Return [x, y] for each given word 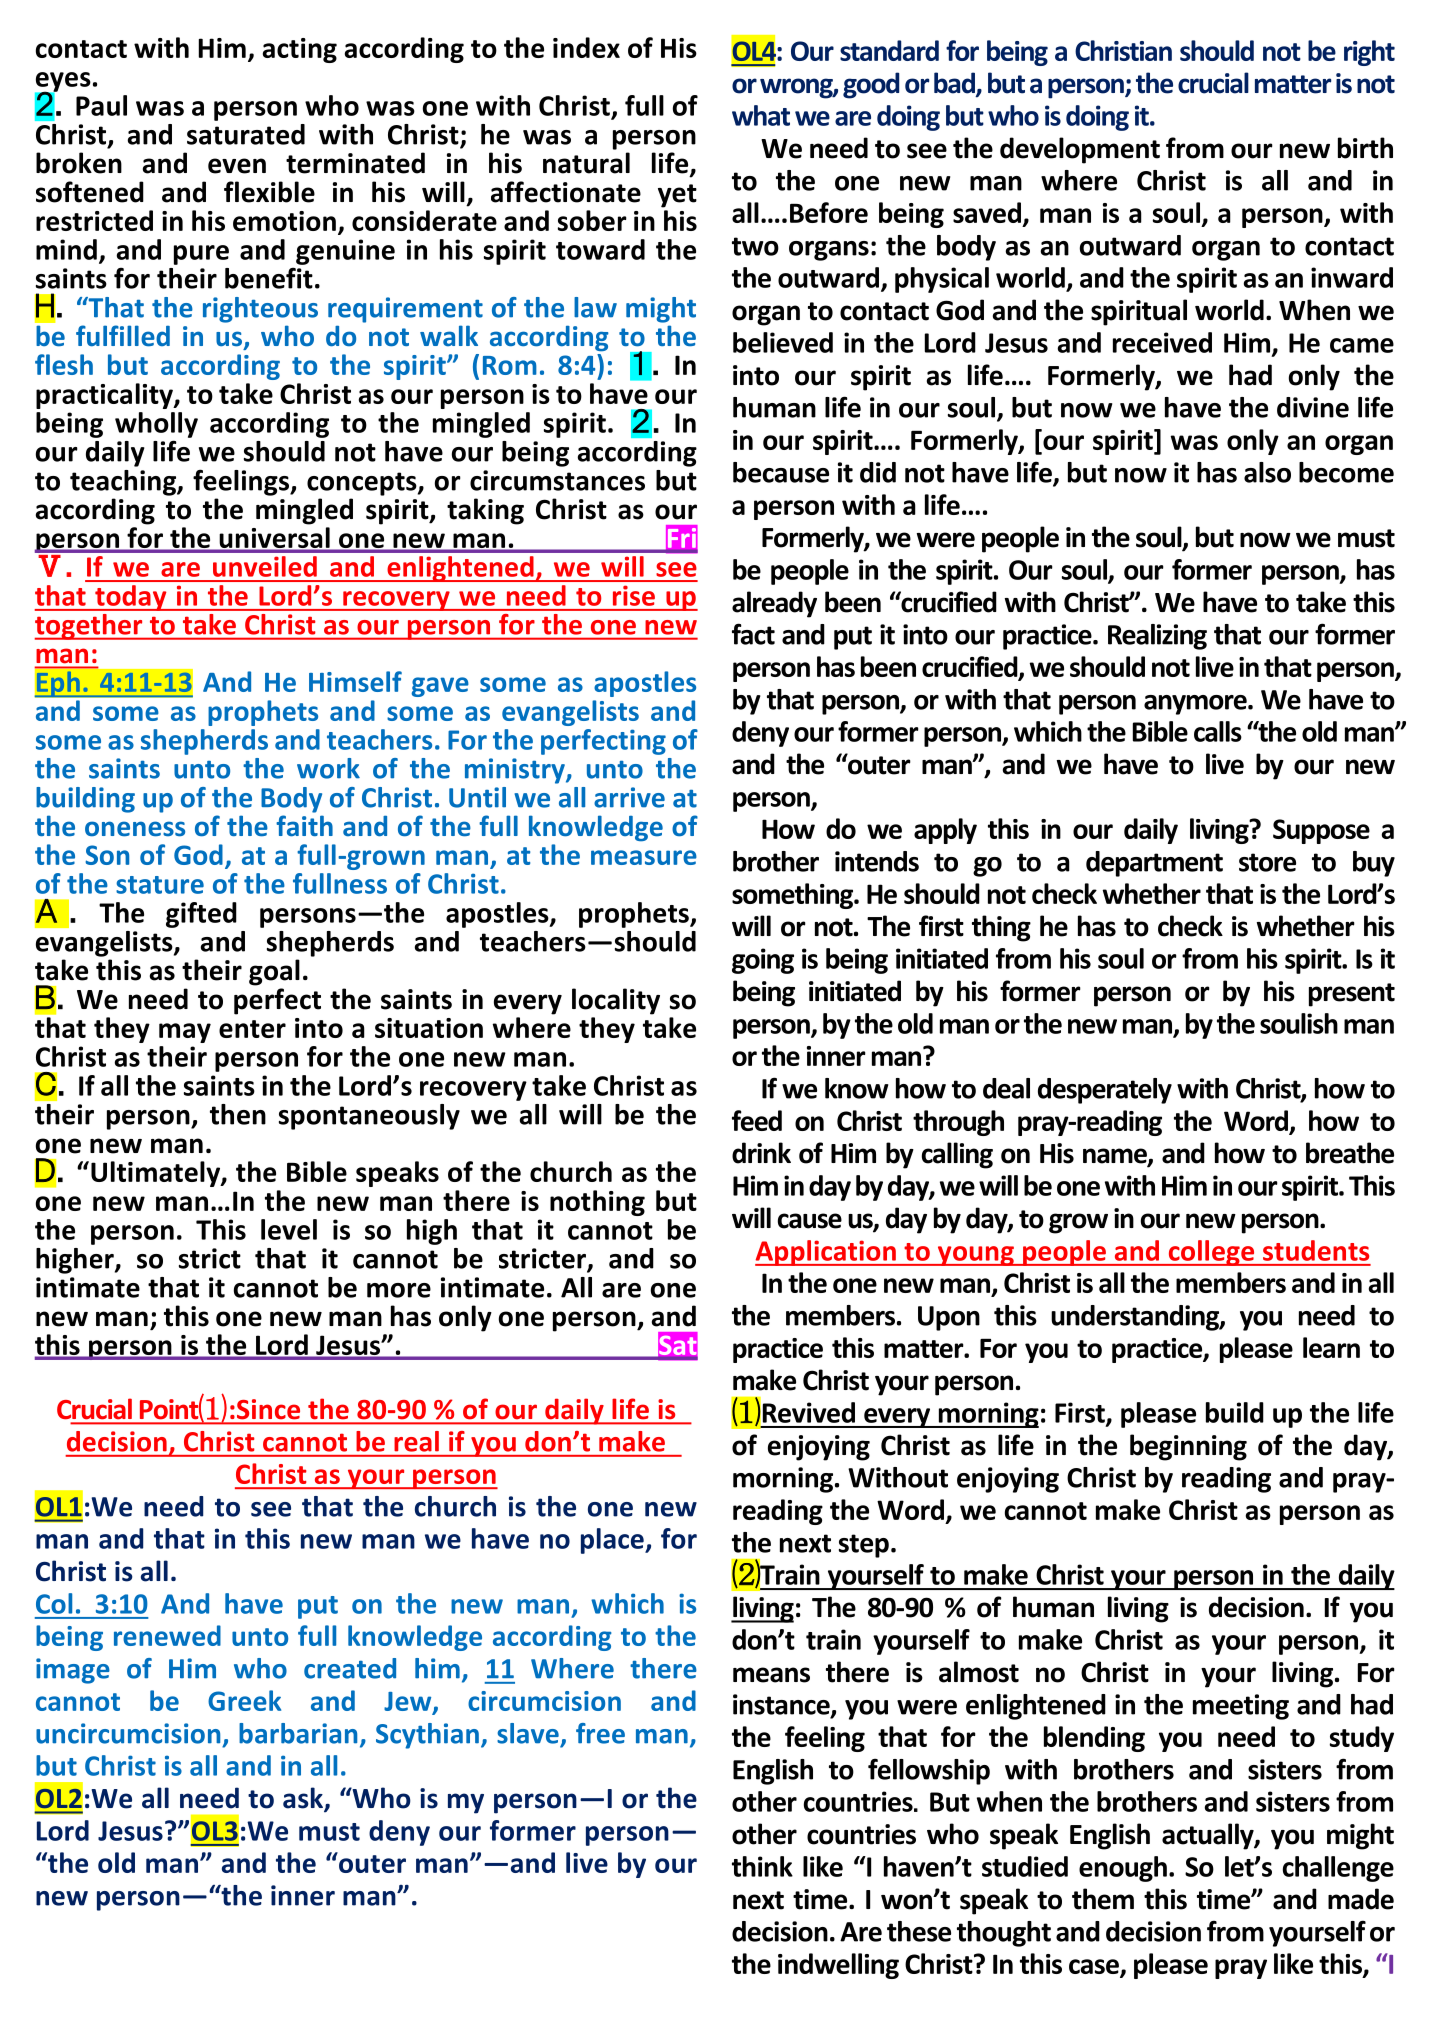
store [1267, 862]
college [1211, 1253]
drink [761, 1153]
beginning [1188, 1447]
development [1080, 150]
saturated [246, 134]
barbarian [298, 1733]
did [878, 472]
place [613, 1541]
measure [644, 857]
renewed [167, 1635]
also [1267, 472]
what [761, 115]
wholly [156, 425]
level [289, 1229]
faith [304, 826]
